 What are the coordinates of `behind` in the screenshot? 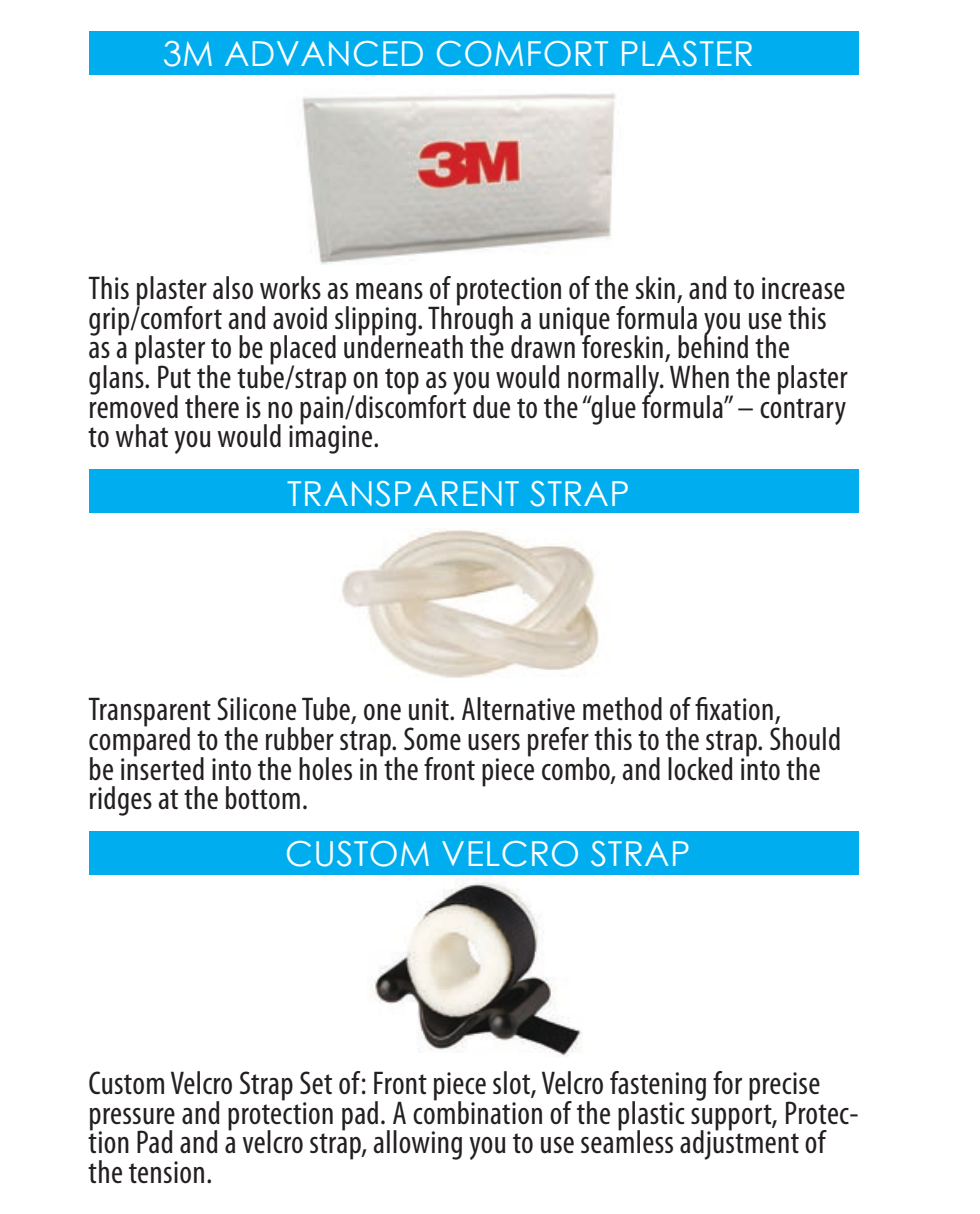 It's located at (713, 346).
